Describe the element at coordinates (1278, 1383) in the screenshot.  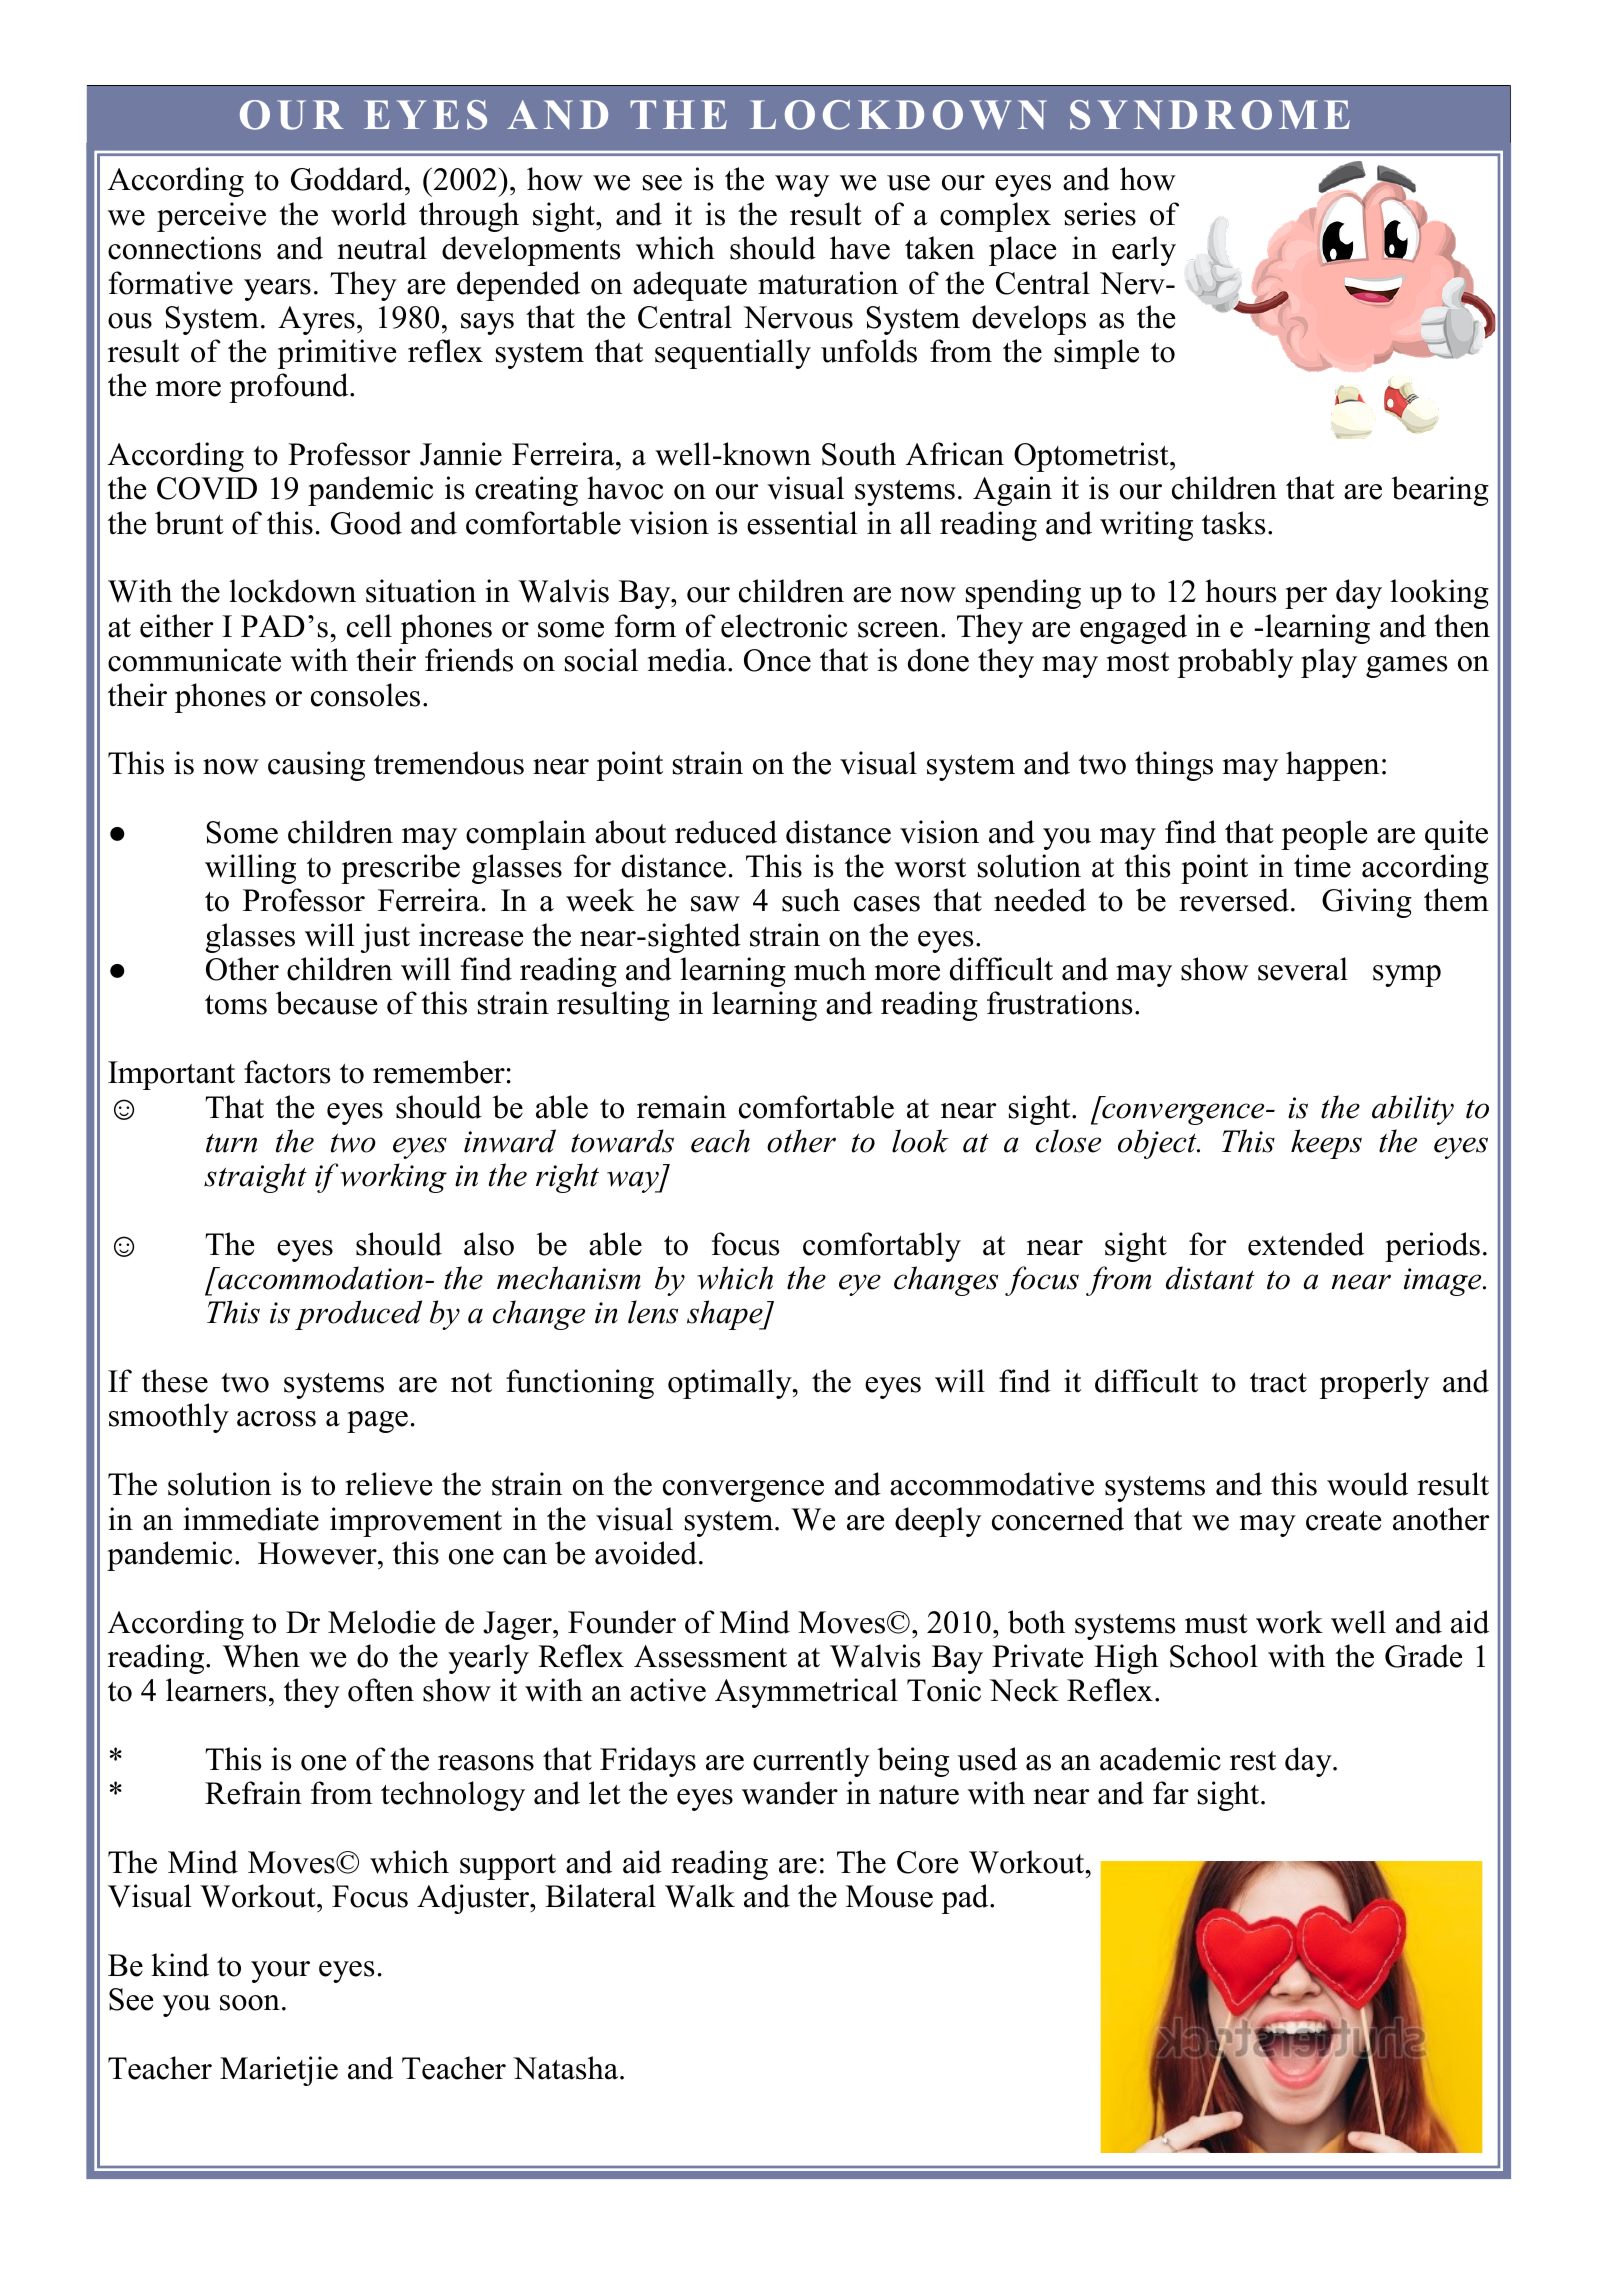
I see `tract` at that location.
